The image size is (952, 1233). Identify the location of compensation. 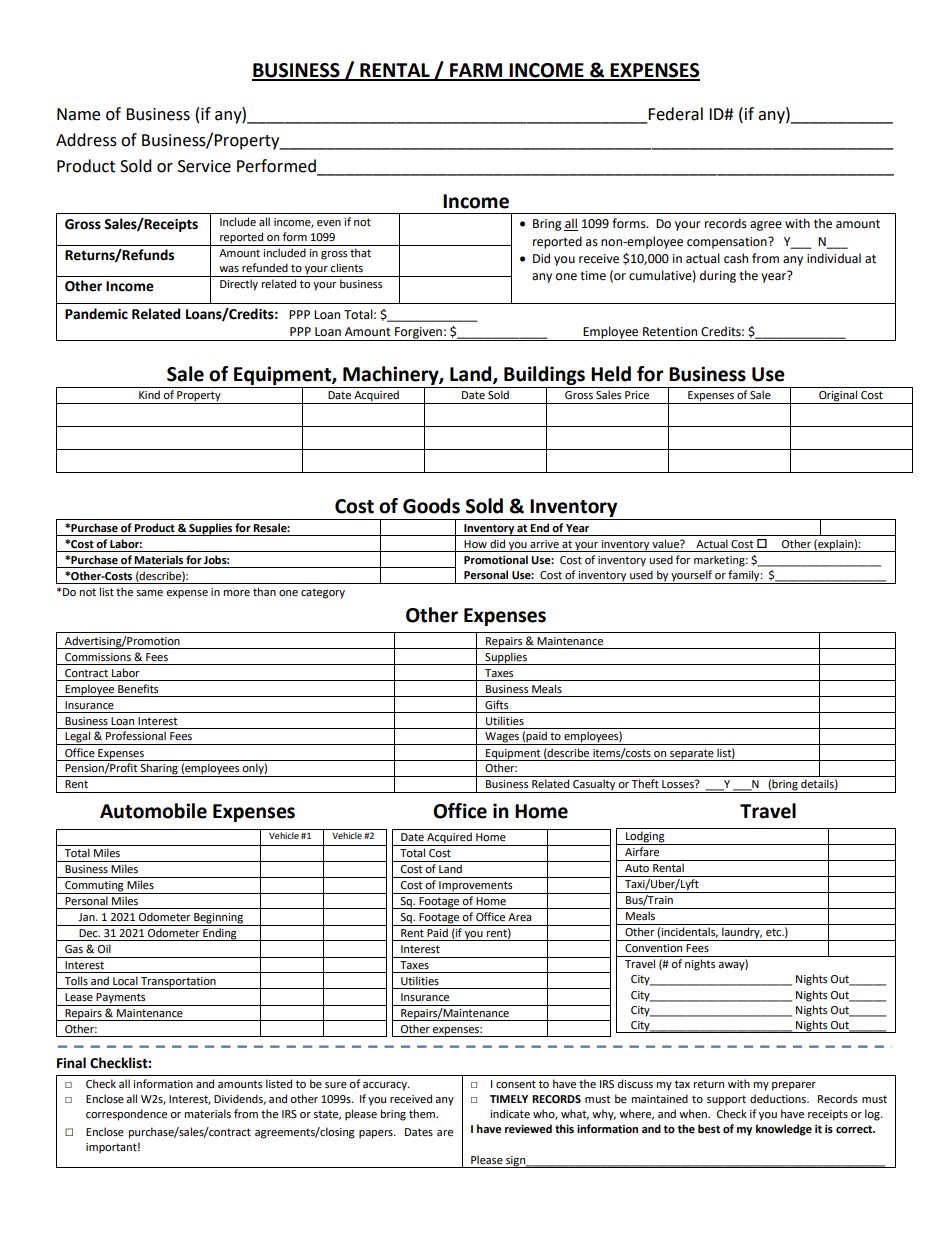
(728, 243).
